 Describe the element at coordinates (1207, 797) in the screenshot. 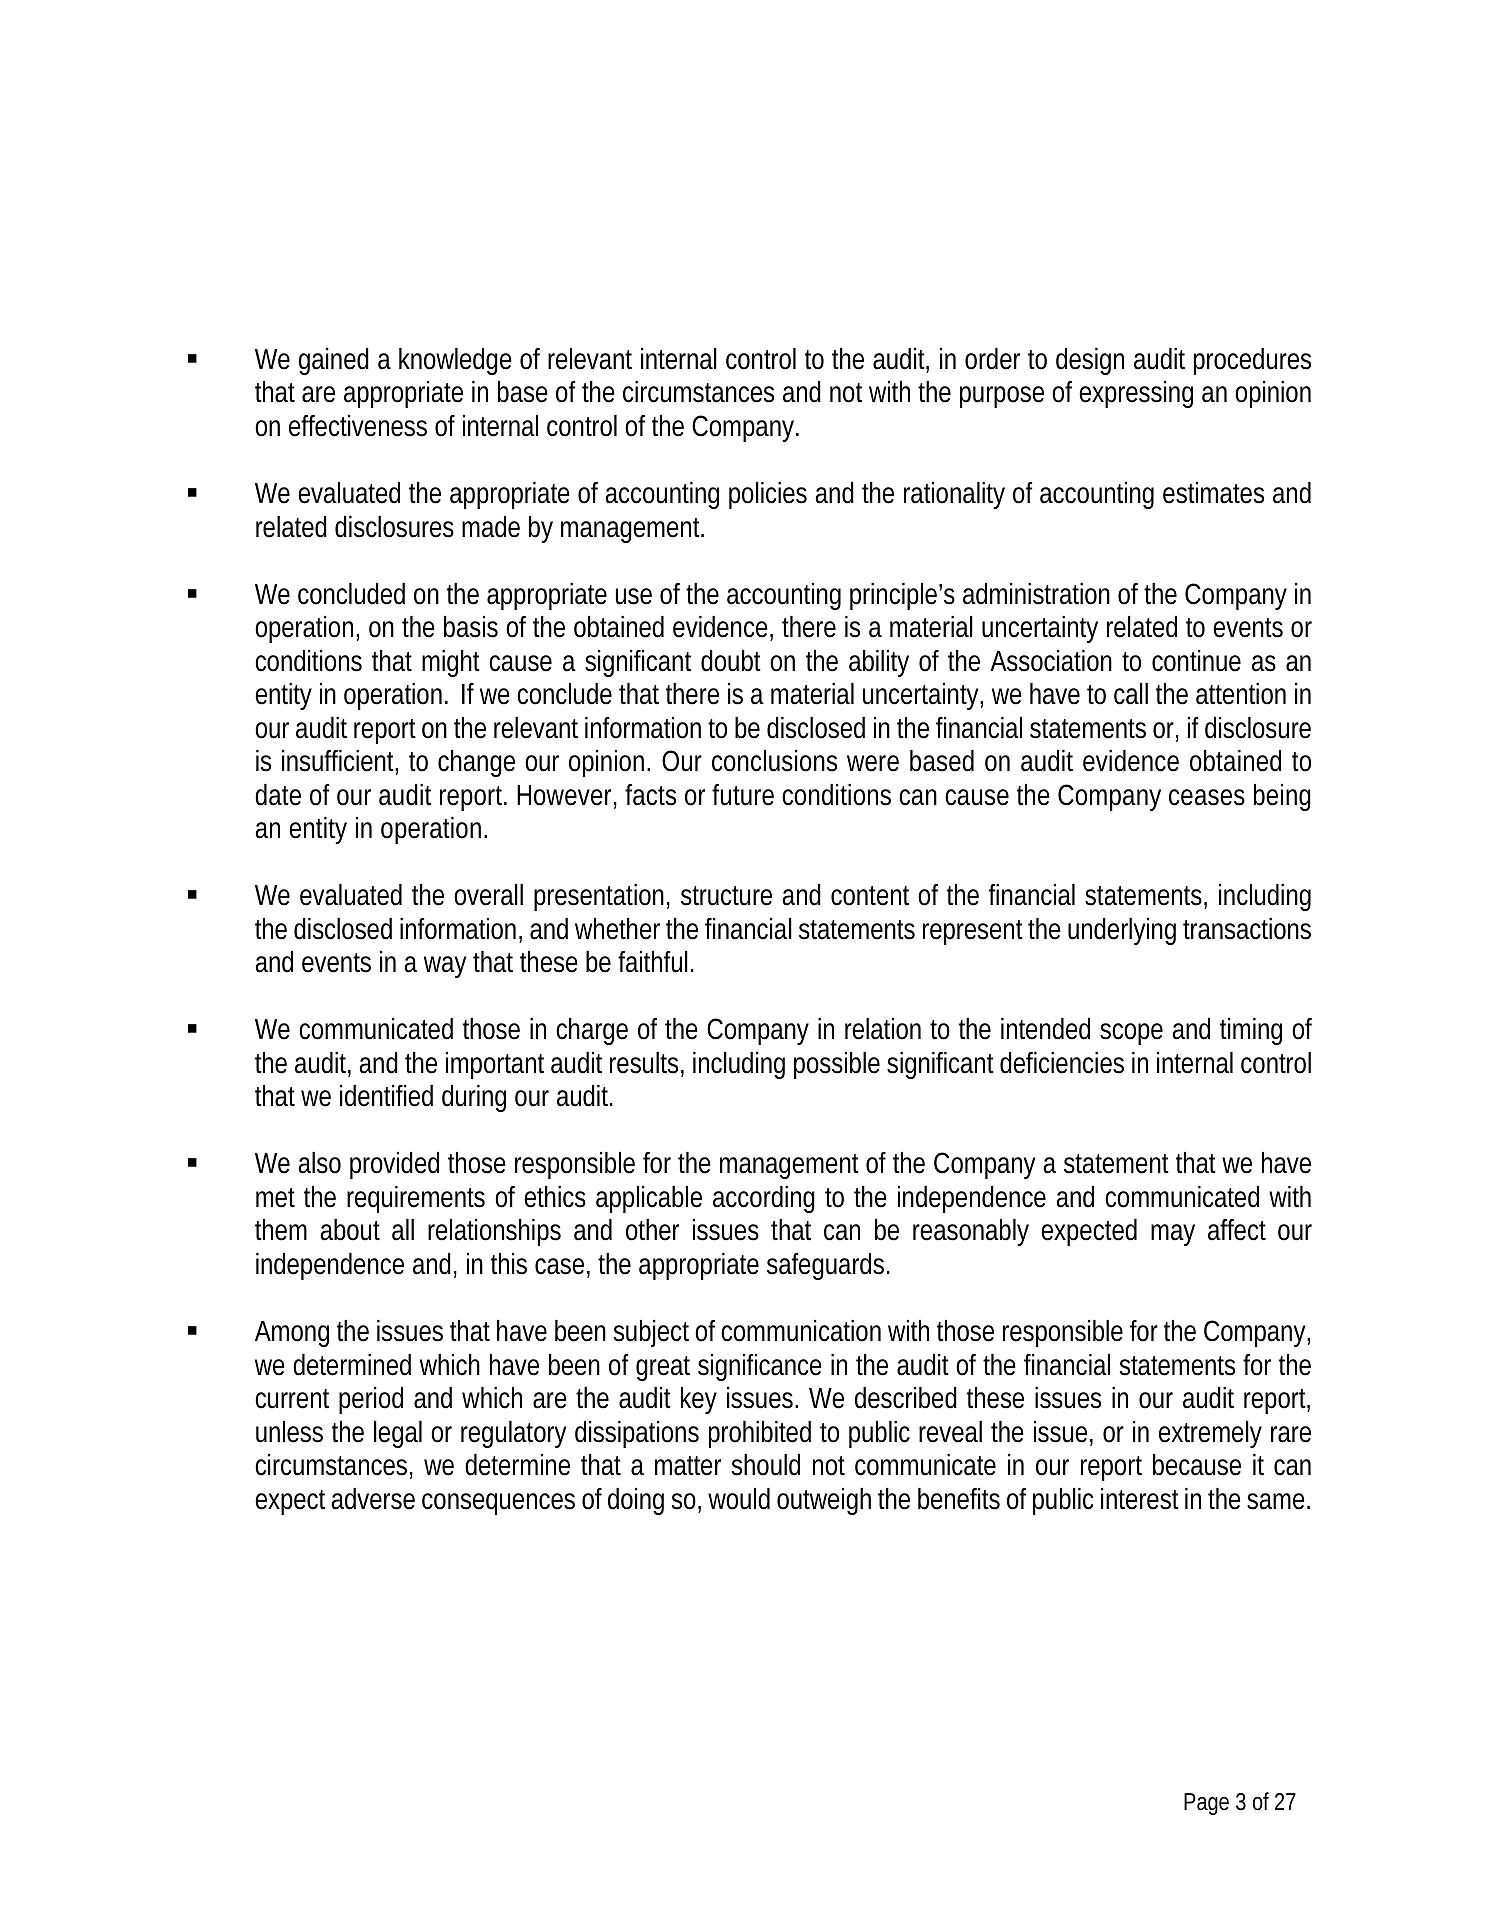

I see `ceases` at that location.
